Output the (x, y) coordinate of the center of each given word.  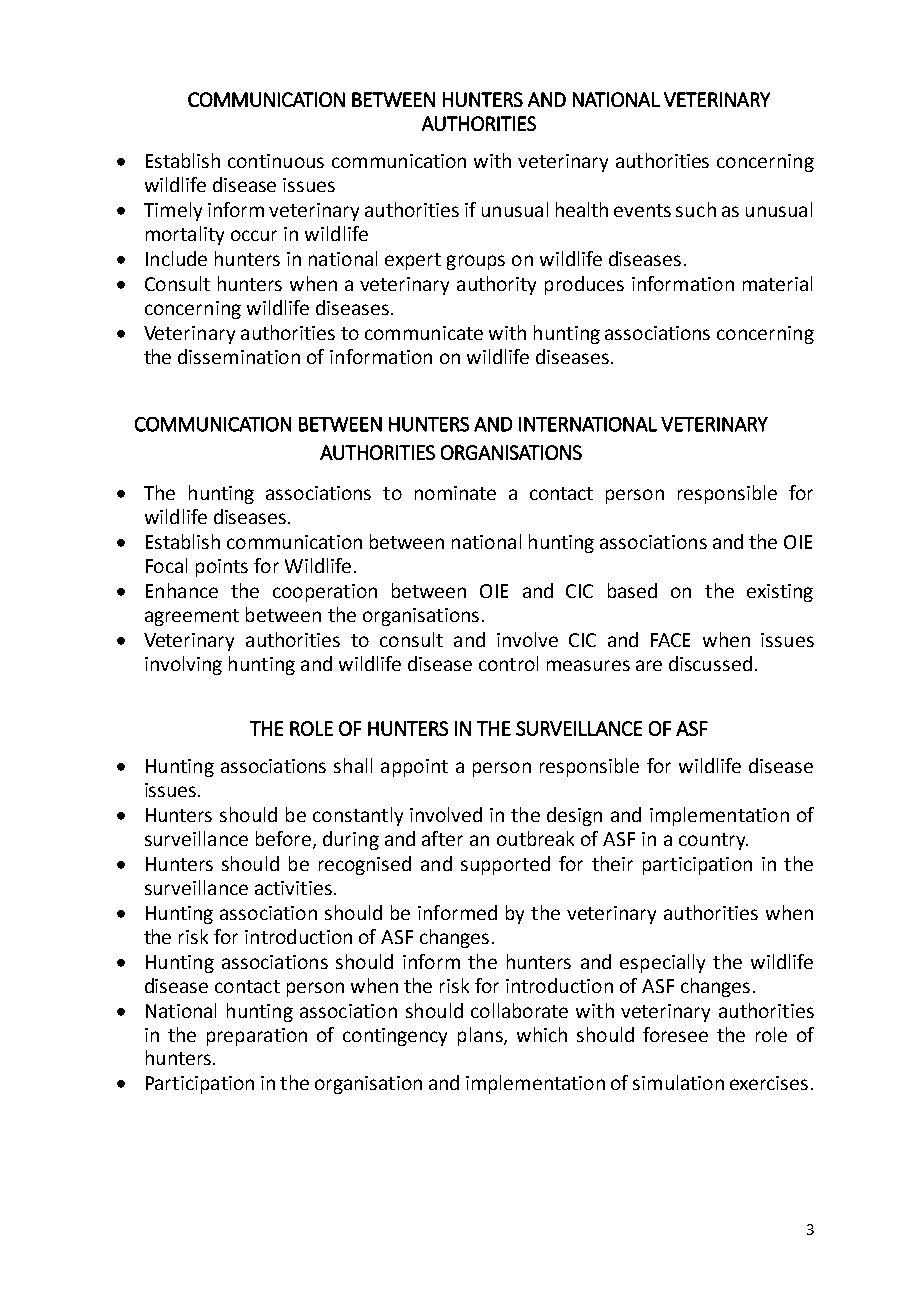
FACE (670, 640)
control (508, 663)
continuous (276, 161)
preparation (257, 1037)
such (696, 209)
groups (476, 262)
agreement (192, 617)
